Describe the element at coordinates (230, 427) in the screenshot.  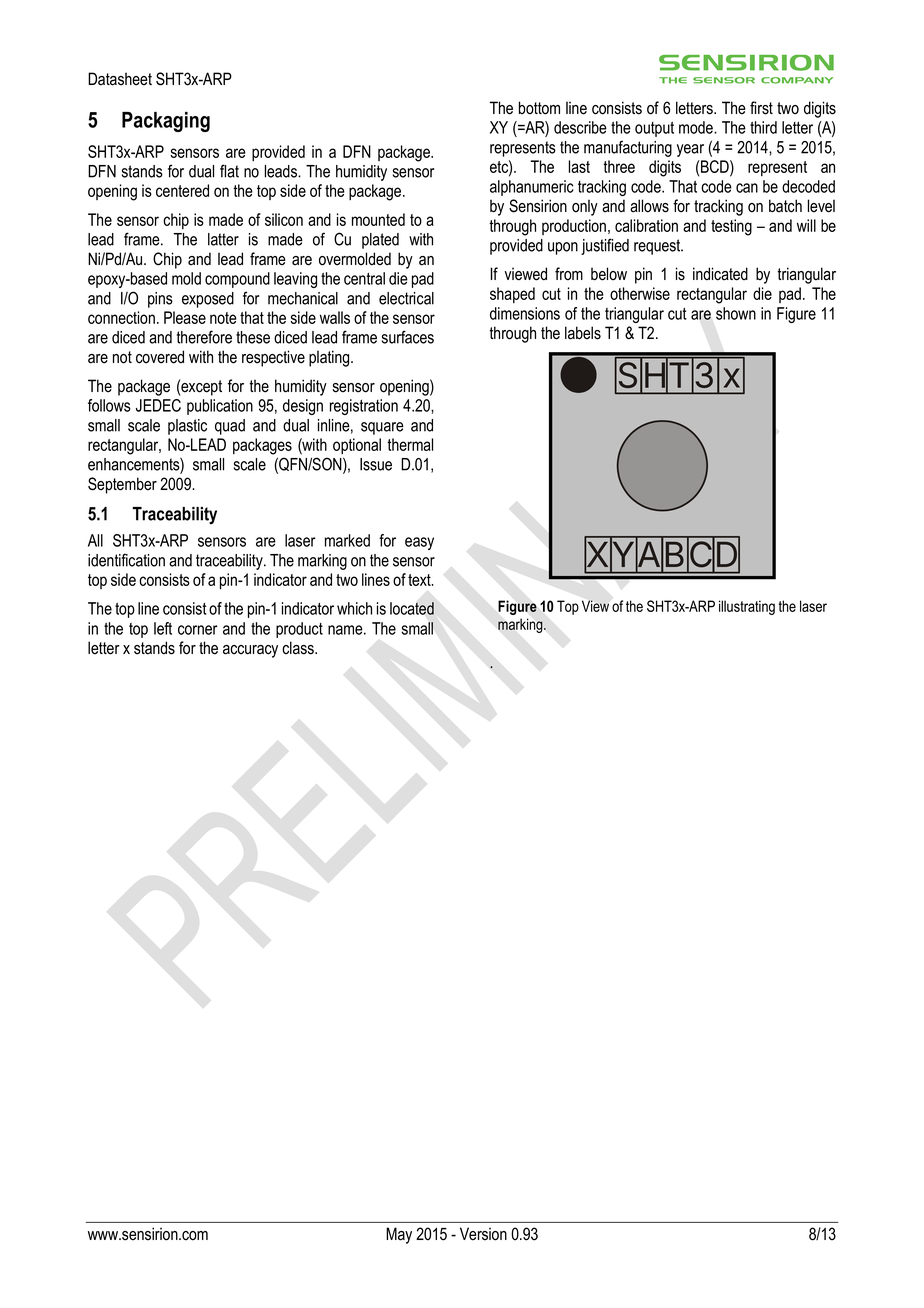
I see `quad` at that location.
